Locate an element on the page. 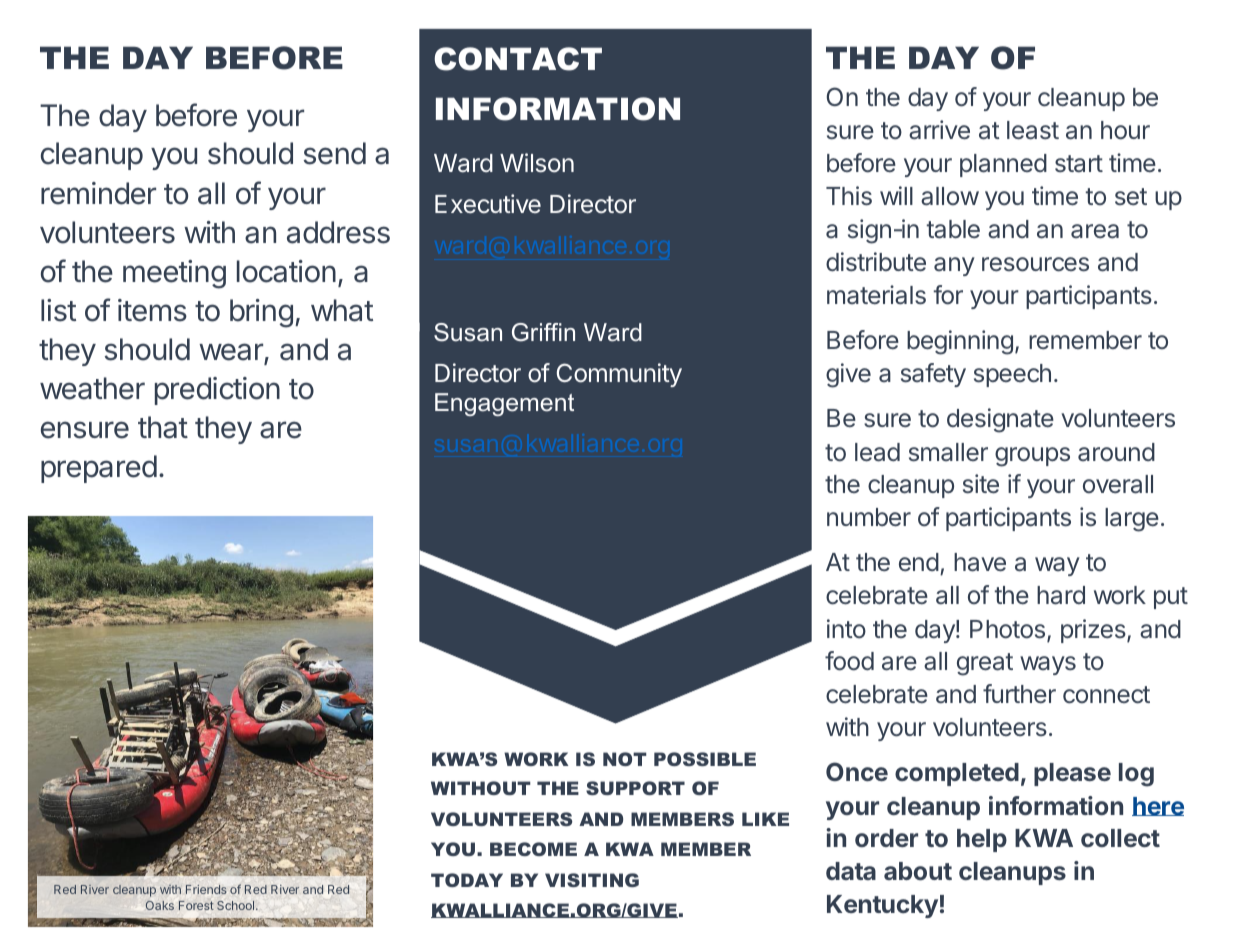 The width and height of the page is (1233, 952). least is located at coordinates (1033, 130).
